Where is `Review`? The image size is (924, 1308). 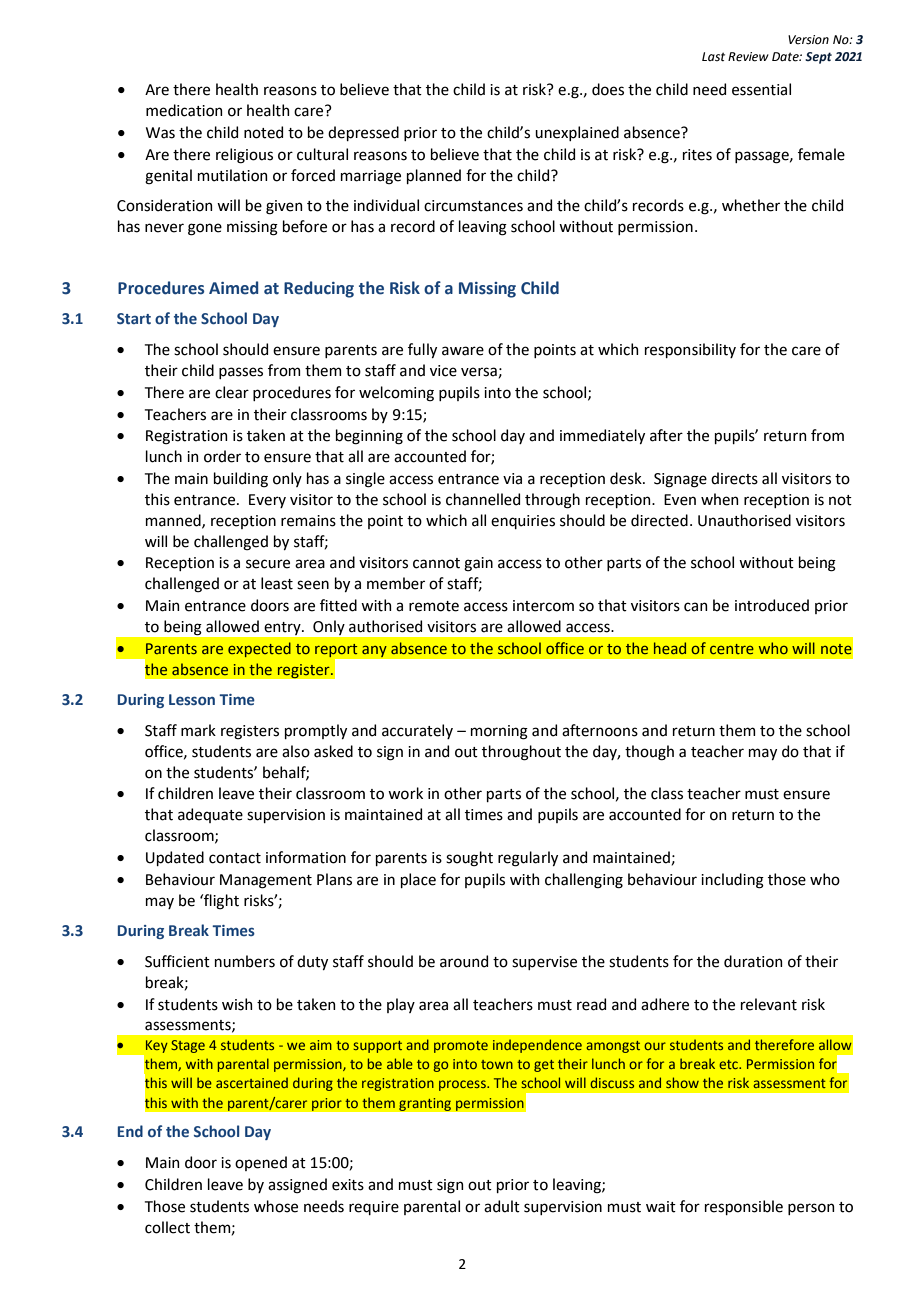 Review is located at coordinates (748, 57).
